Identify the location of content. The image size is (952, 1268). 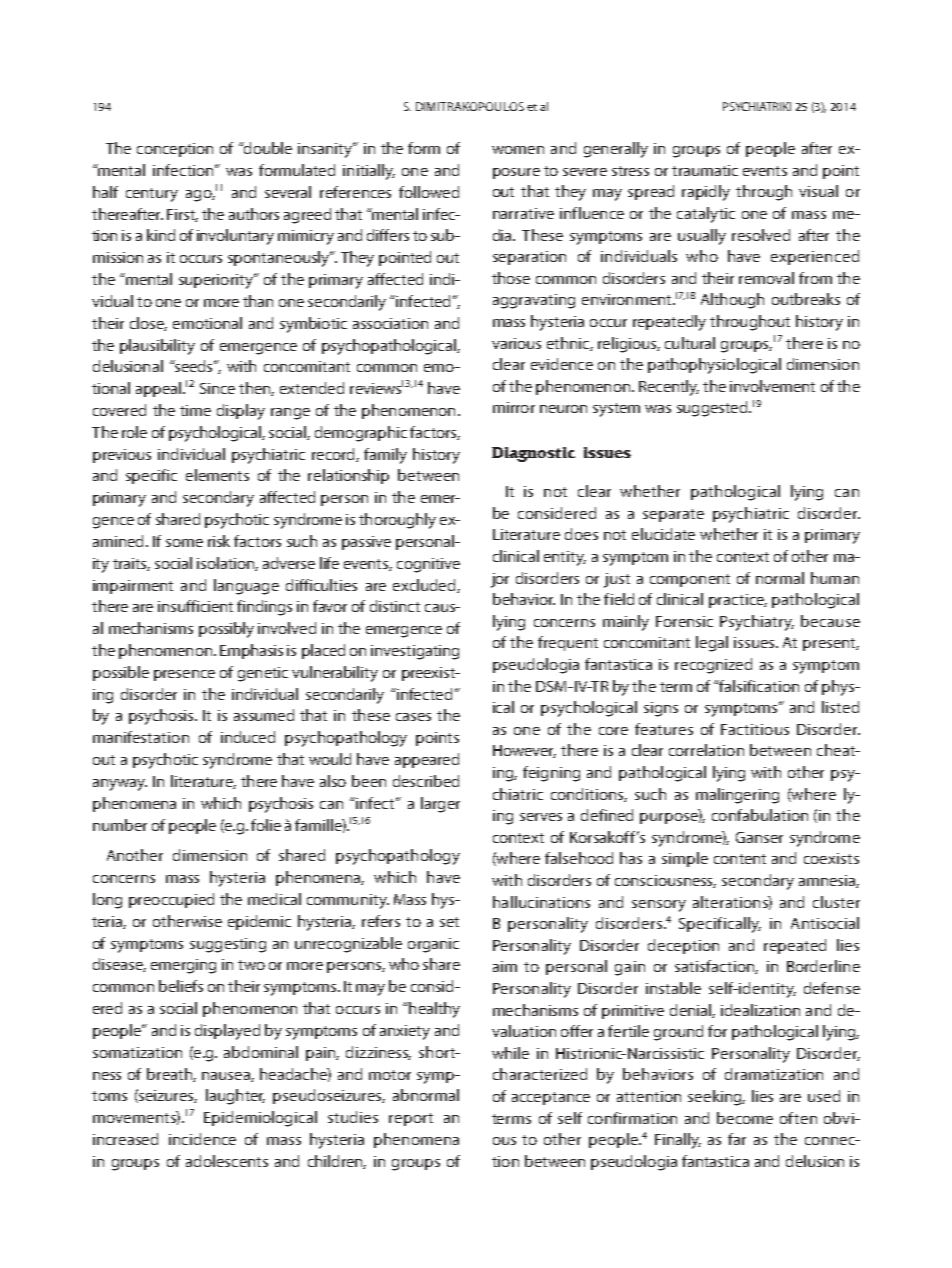
(740, 859).
